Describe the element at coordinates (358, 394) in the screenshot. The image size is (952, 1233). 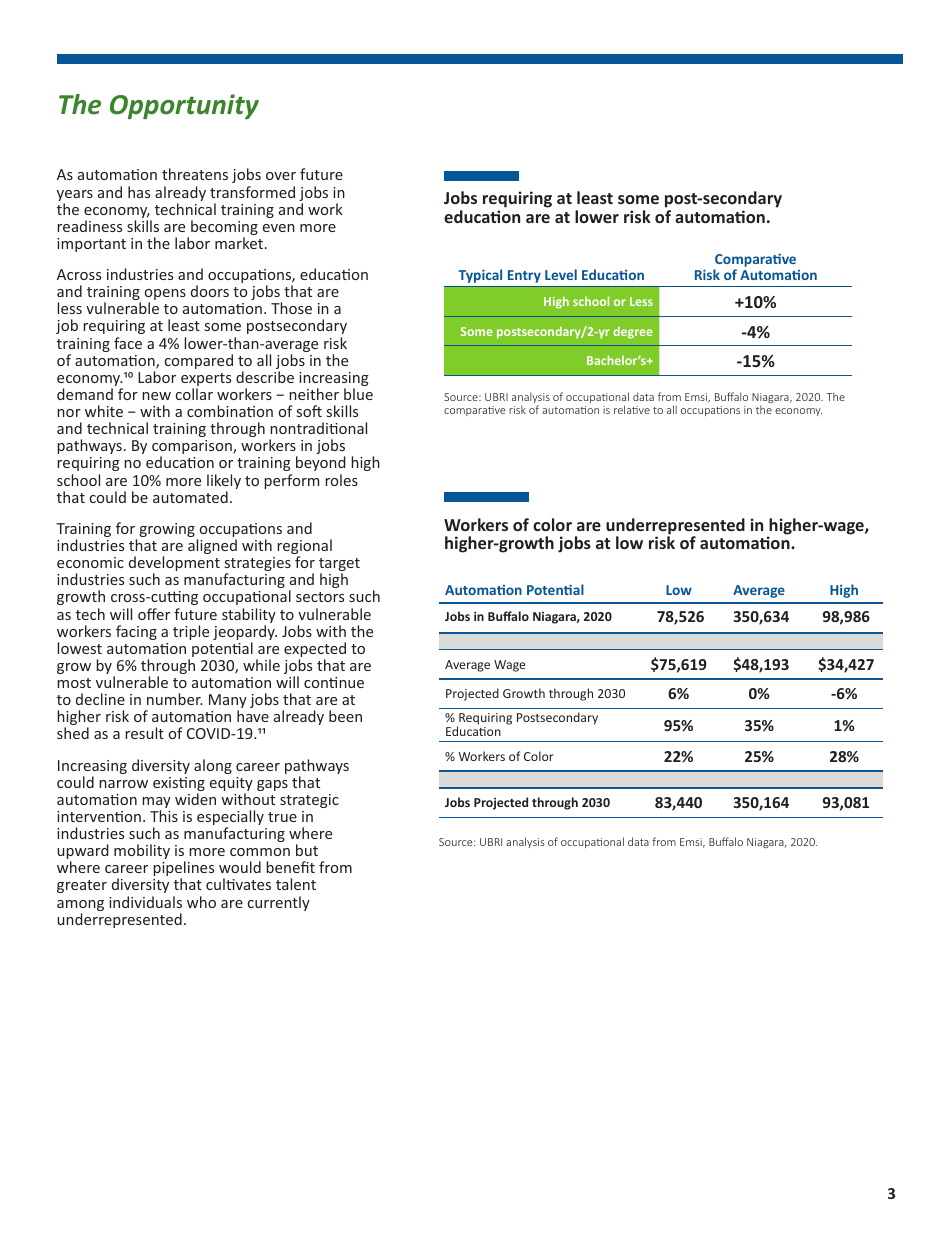
I see `blue` at that location.
